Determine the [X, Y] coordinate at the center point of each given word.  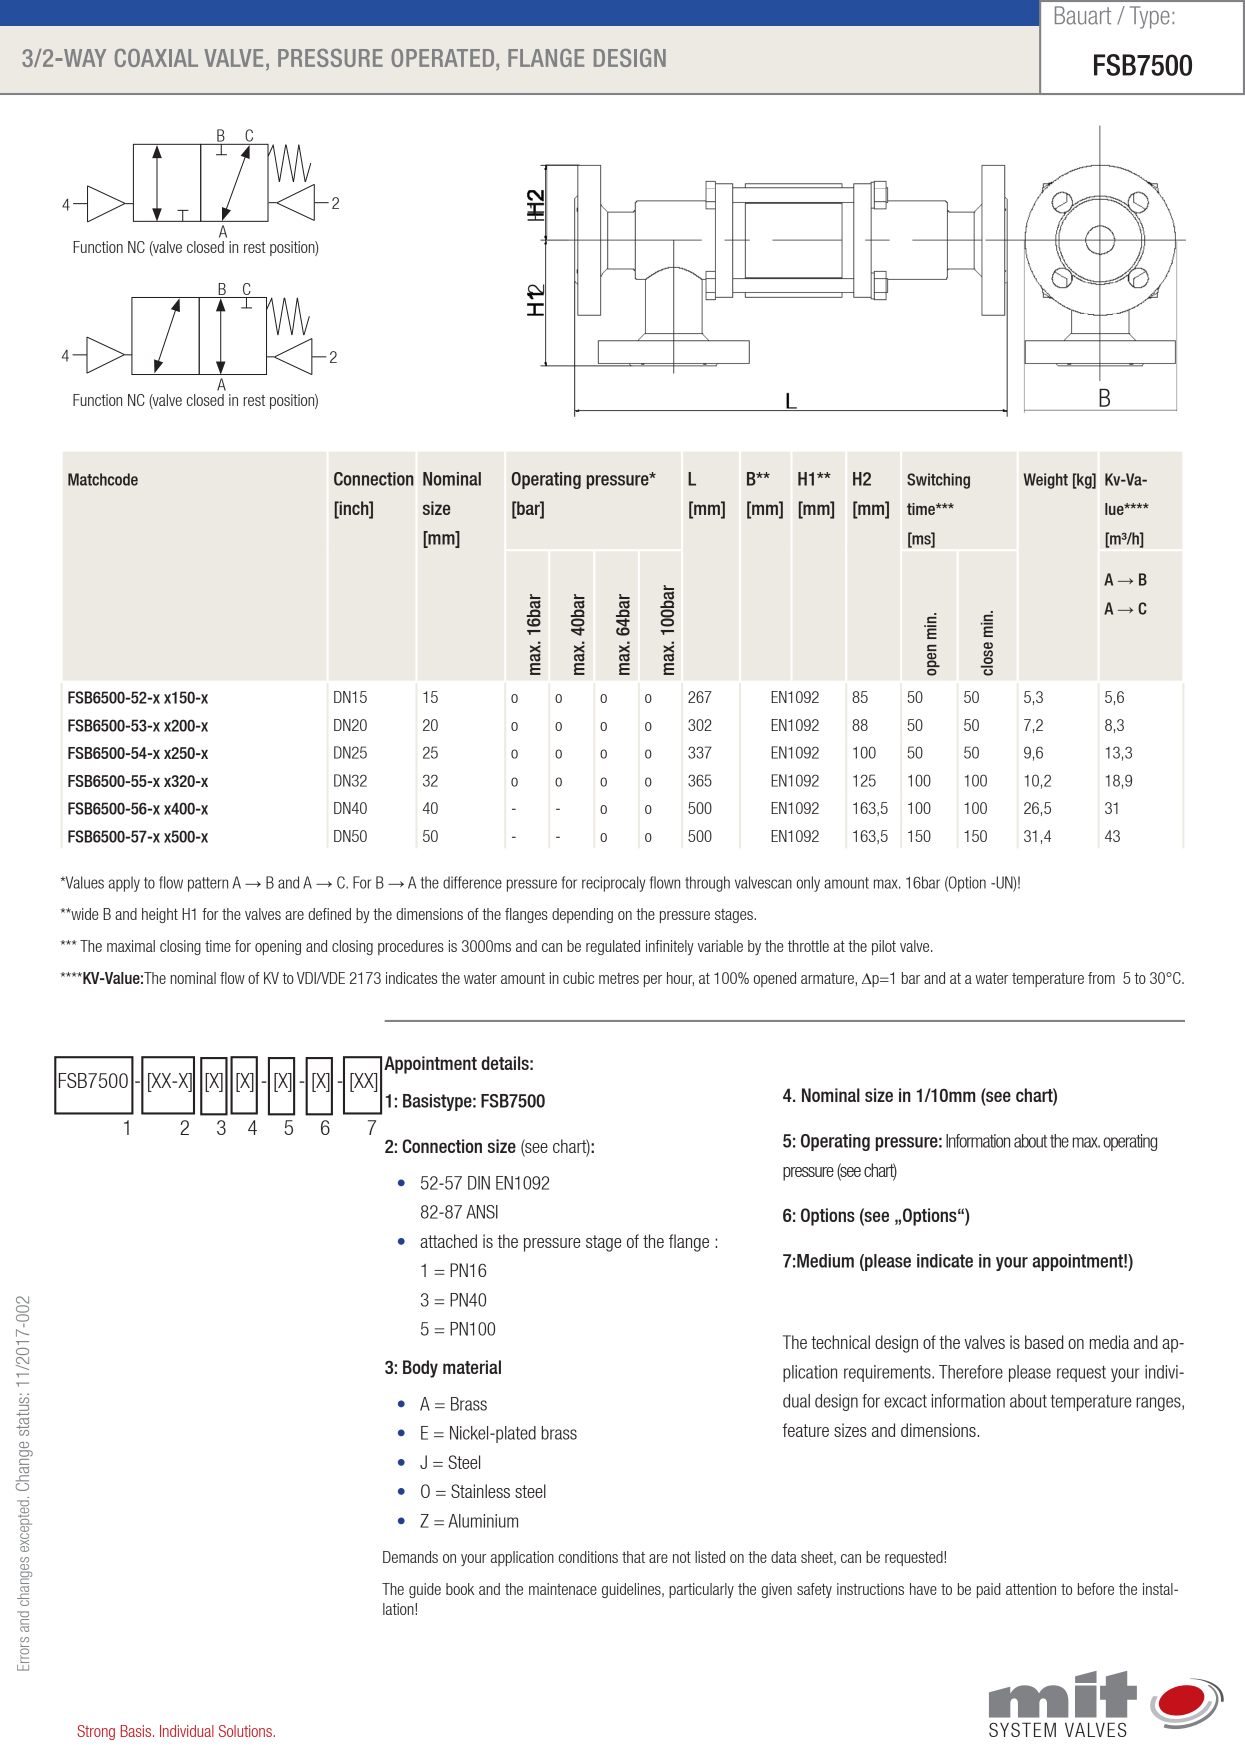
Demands [410, 1557]
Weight [1046, 481]
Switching [938, 481]
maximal [131, 946]
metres [619, 978]
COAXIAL [156, 58]
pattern [208, 884]
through [707, 884]
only [808, 884]
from [1101, 978]
